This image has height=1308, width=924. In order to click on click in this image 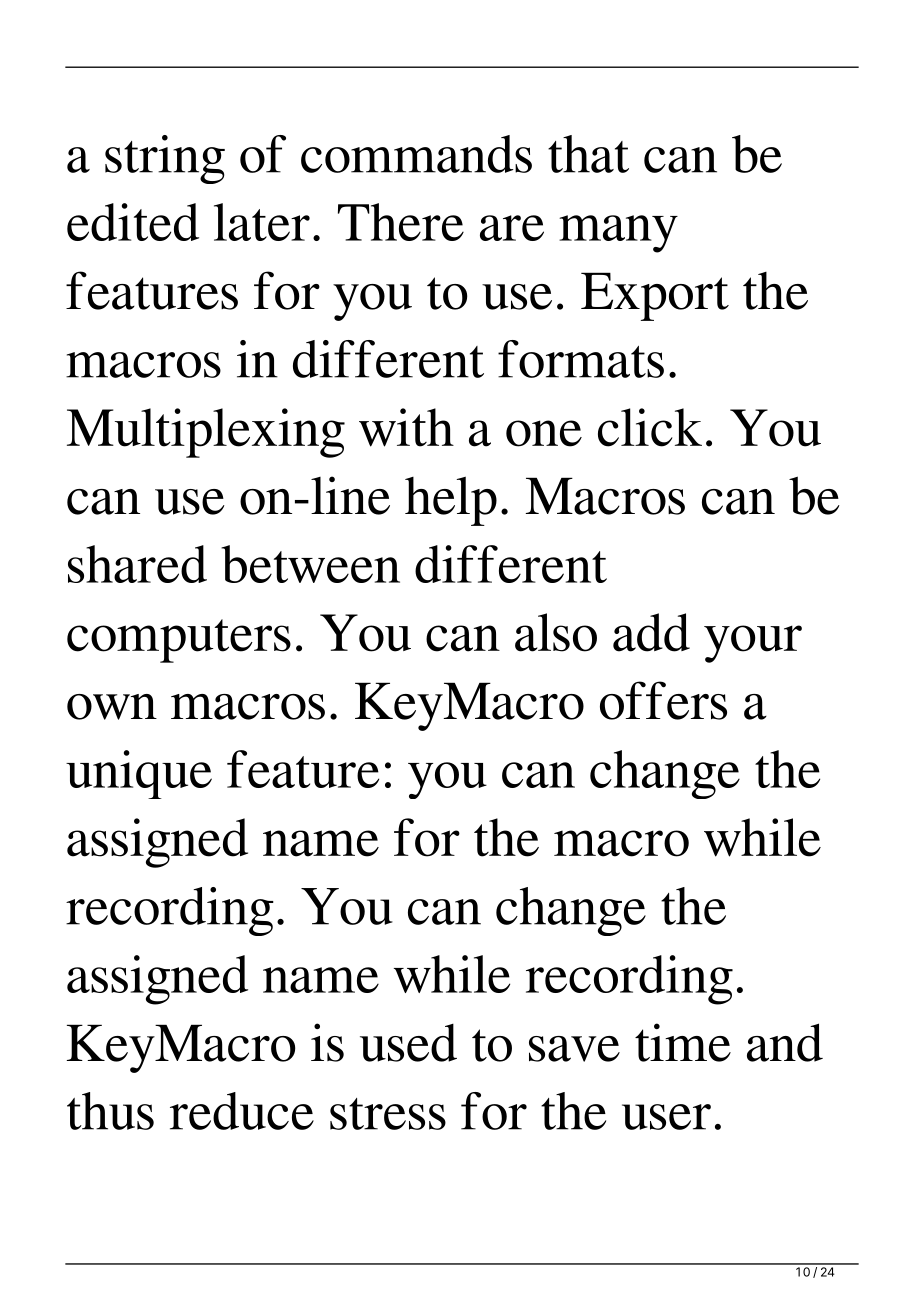, I will do `click(650, 427)`.
